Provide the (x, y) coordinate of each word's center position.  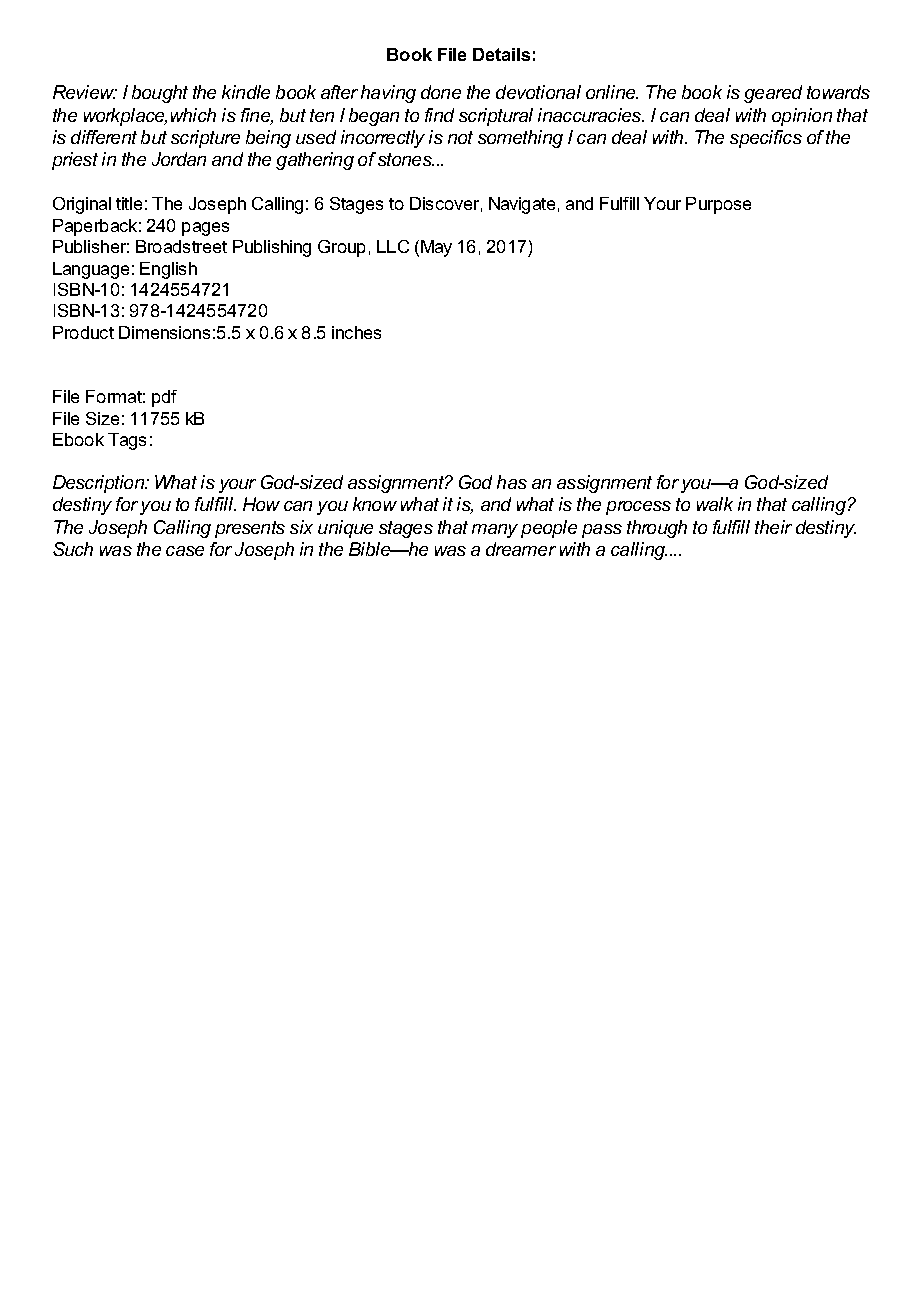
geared (773, 94)
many (495, 531)
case (185, 551)
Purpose (718, 205)
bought (160, 94)
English (168, 270)
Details (501, 54)
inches (356, 332)
